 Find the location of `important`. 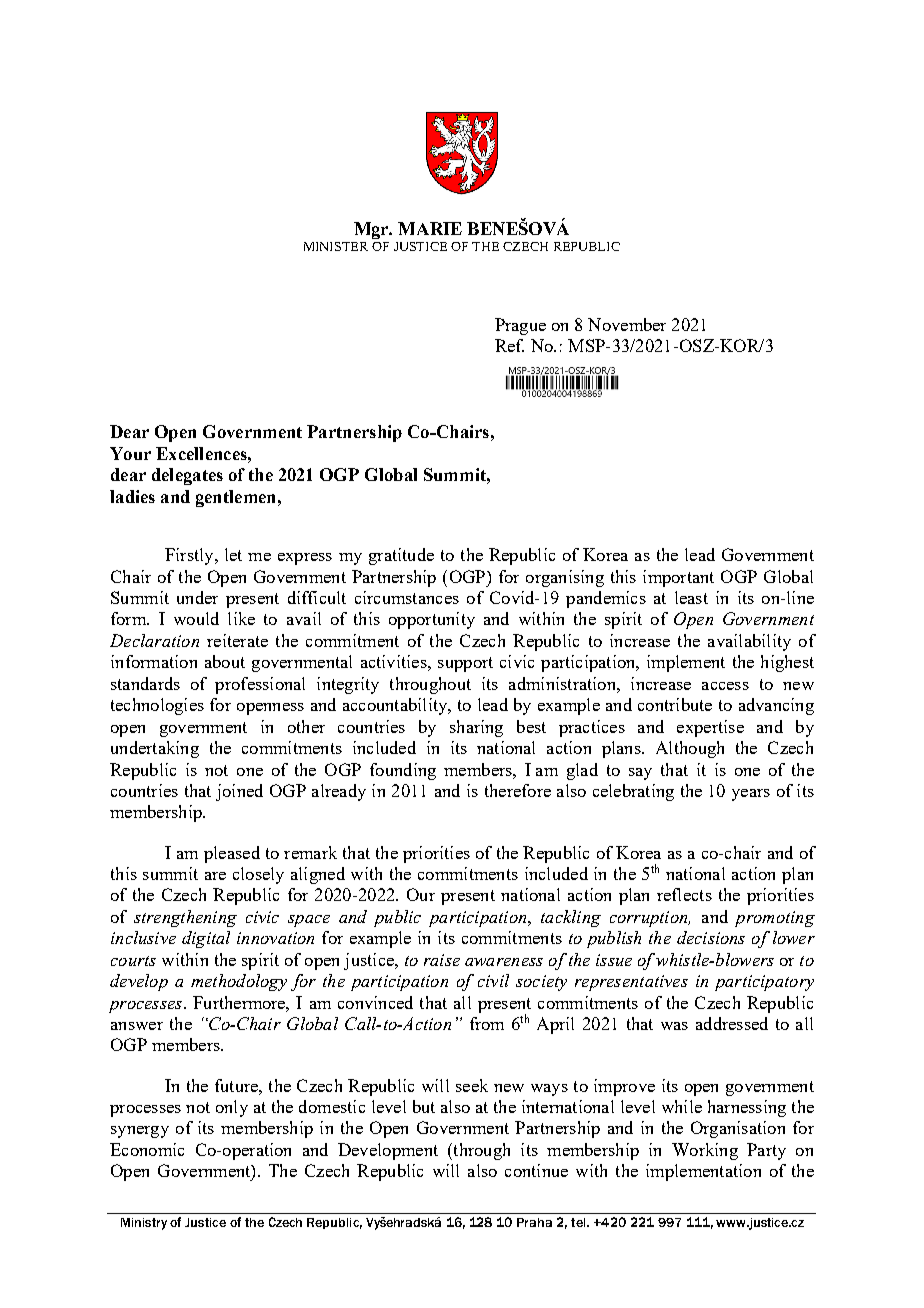

important is located at coordinates (678, 578).
